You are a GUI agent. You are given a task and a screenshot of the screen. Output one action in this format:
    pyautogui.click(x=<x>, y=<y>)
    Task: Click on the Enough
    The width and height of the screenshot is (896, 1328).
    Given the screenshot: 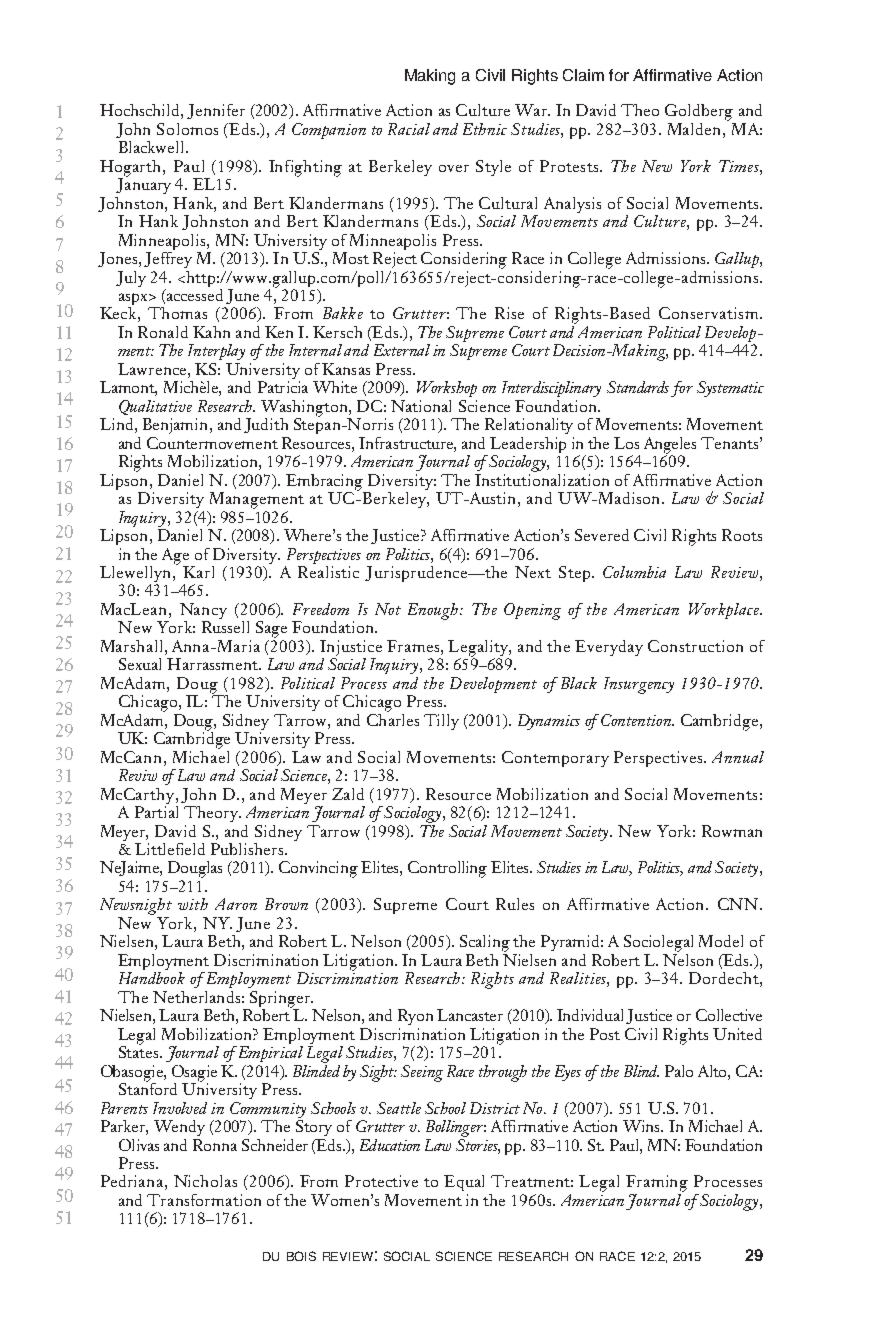 What is the action you would take?
    pyautogui.click(x=434, y=611)
